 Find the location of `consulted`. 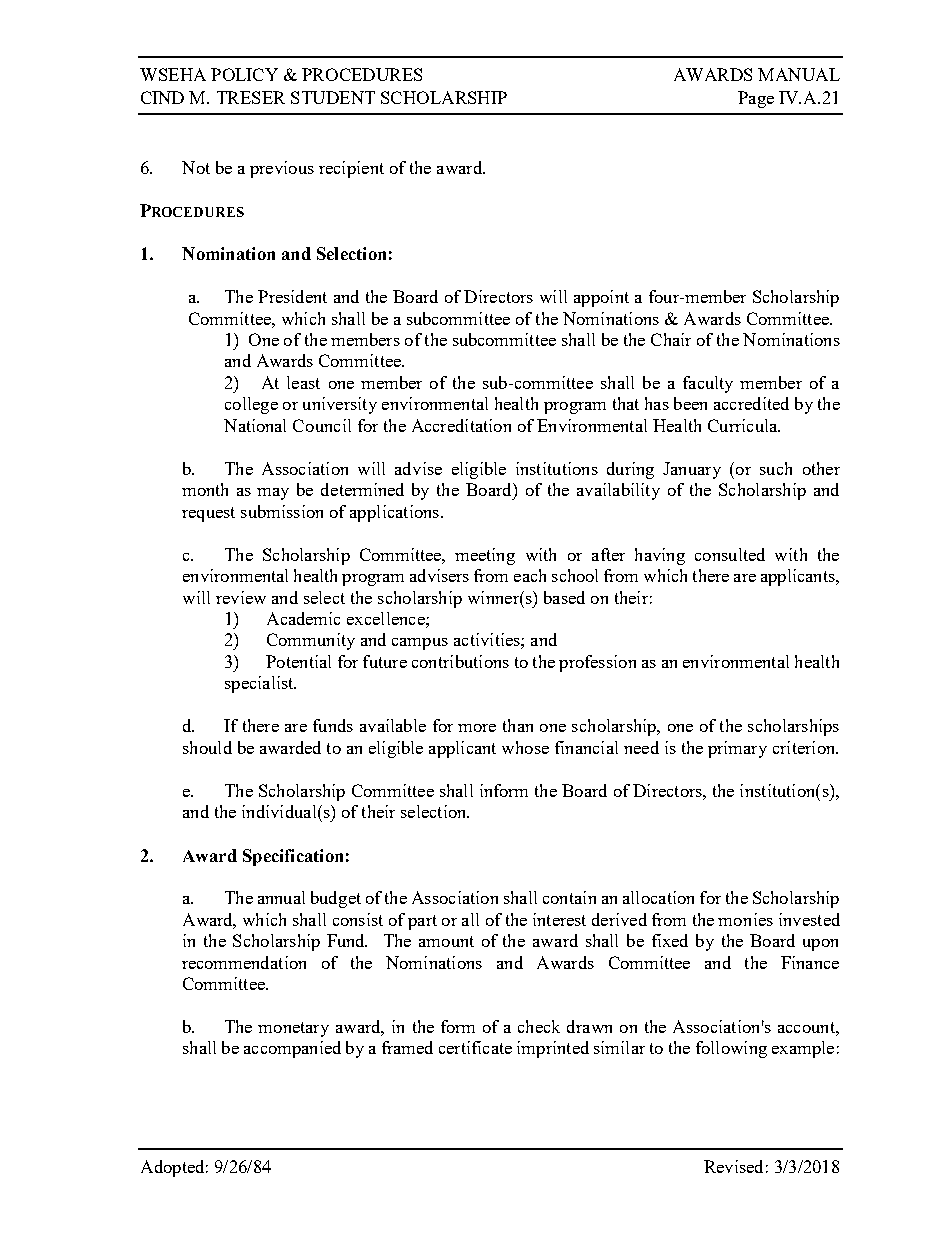

consulted is located at coordinates (730, 554).
